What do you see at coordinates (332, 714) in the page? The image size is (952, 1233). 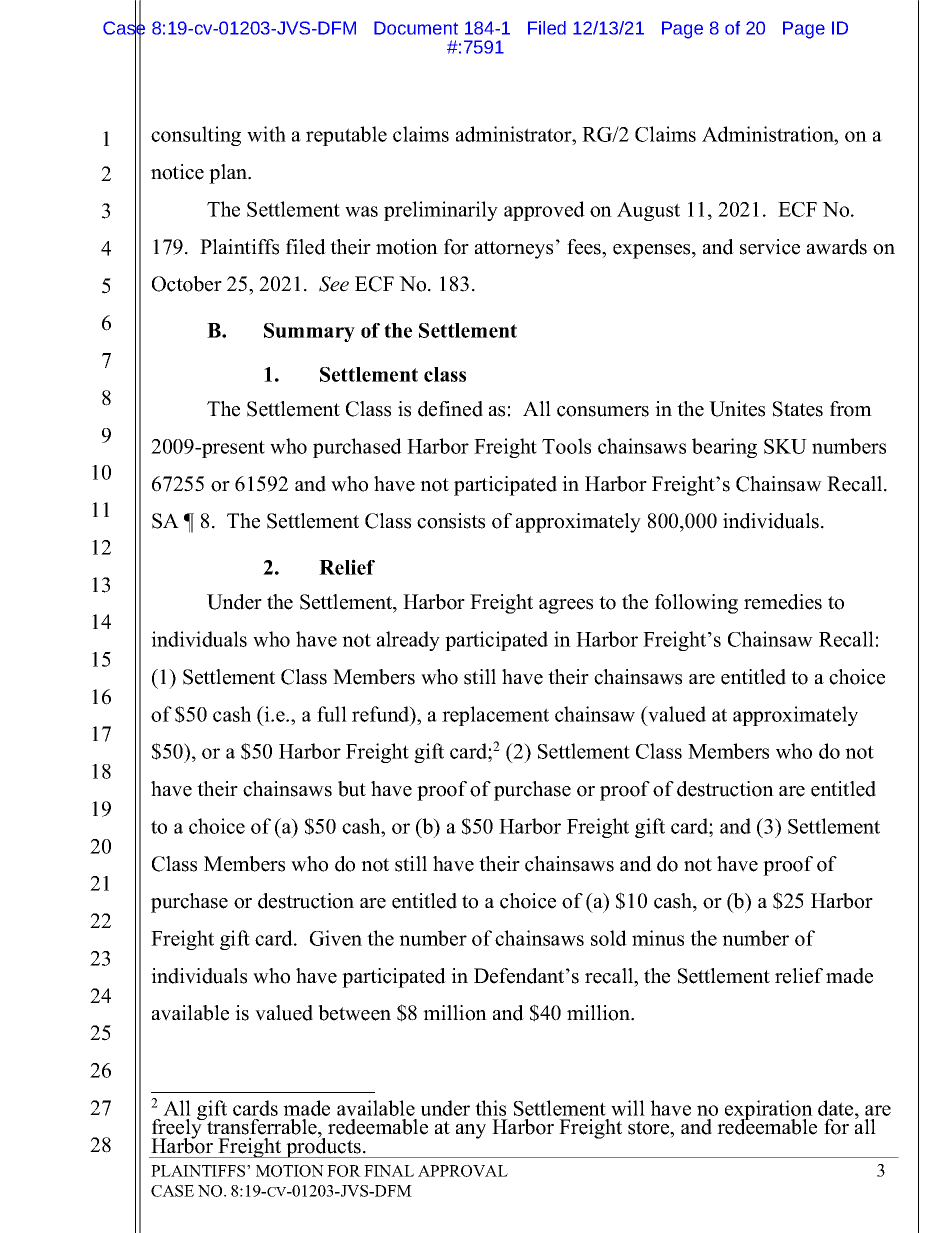 I see `full` at bounding box center [332, 714].
